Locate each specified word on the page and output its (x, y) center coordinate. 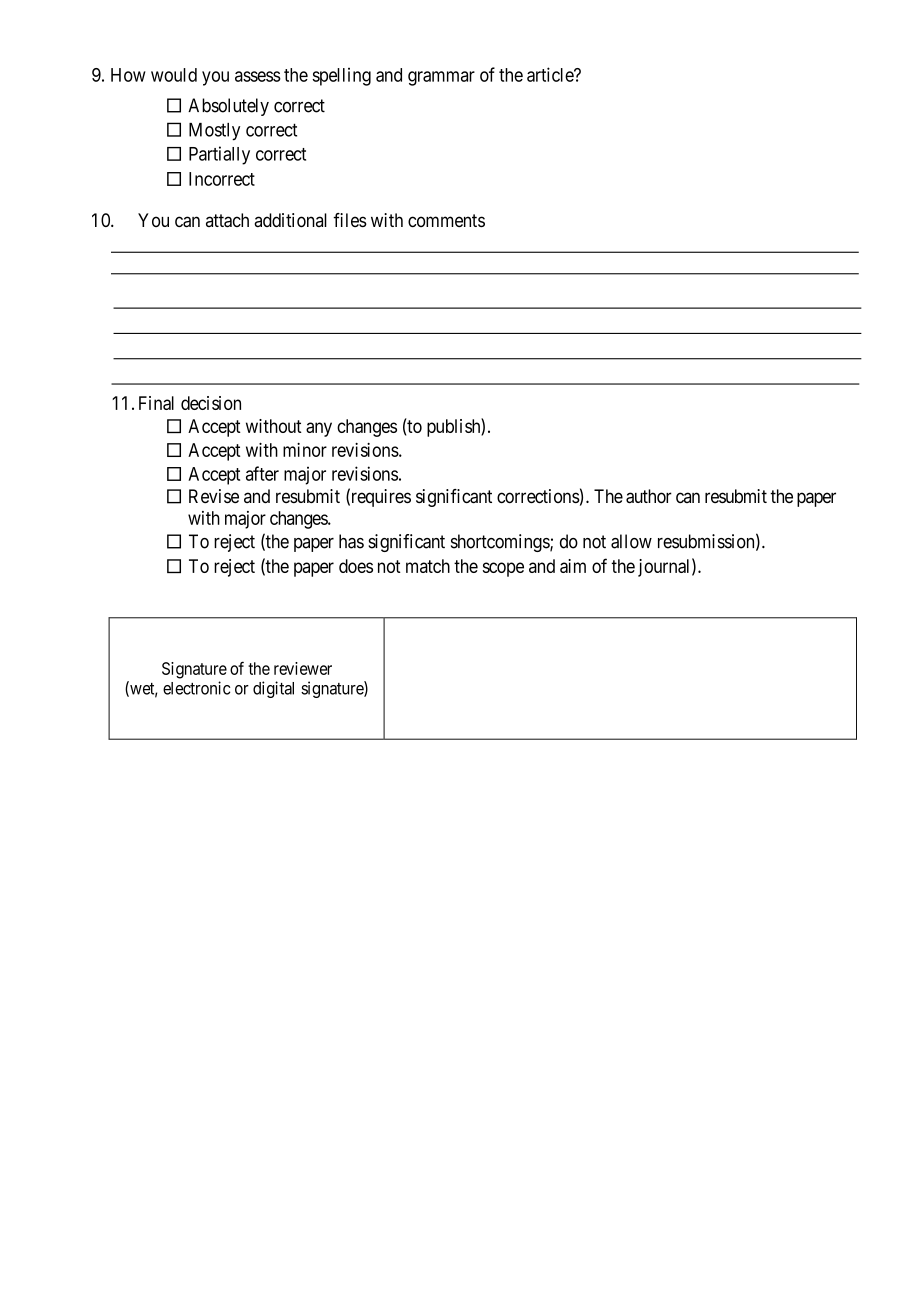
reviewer (303, 668)
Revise (214, 496)
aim (573, 566)
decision (211, 403)
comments (446, 220)
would (174, 75)
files (350, 220)
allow (631, 541)
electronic (196, 688)
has (351, 541)
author (649, 496)
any (319, 429)
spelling (341, 77)
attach (227, 220)
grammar (441, 78)
